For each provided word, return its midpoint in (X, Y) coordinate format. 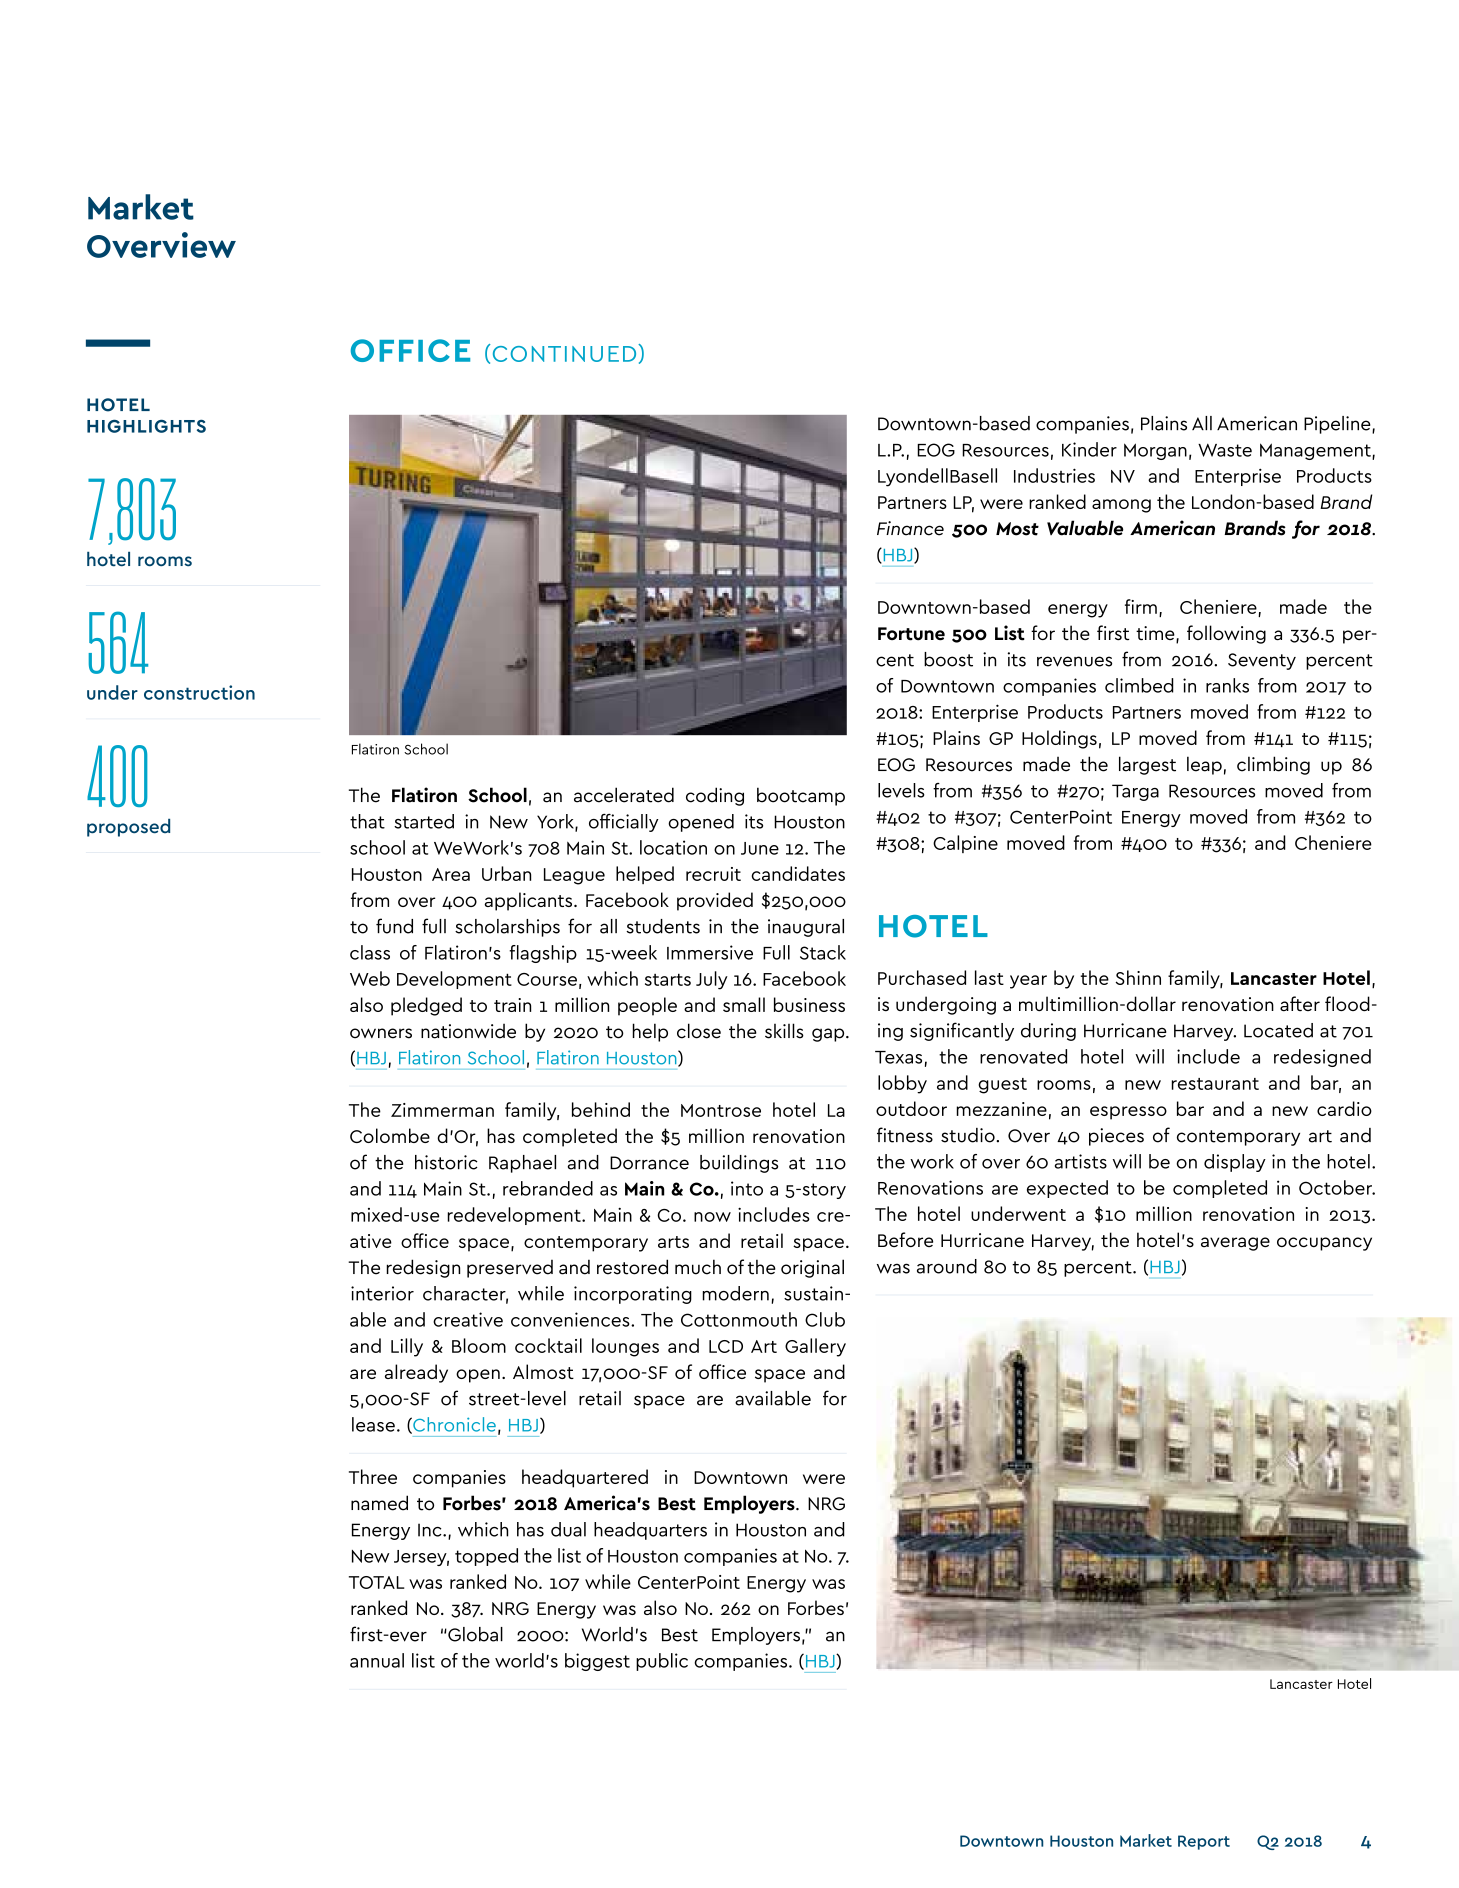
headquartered (585, 1478)
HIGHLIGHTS (146, 426)
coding (715, 796)
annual (377, 1660)
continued (566, 353)
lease (373, 1424)
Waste (1225, 450)
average (1235, 1244)
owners (381, 1033)
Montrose (721, 1110)
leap (1204, 765)
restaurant (1215, 1084)
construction (199, 692)
